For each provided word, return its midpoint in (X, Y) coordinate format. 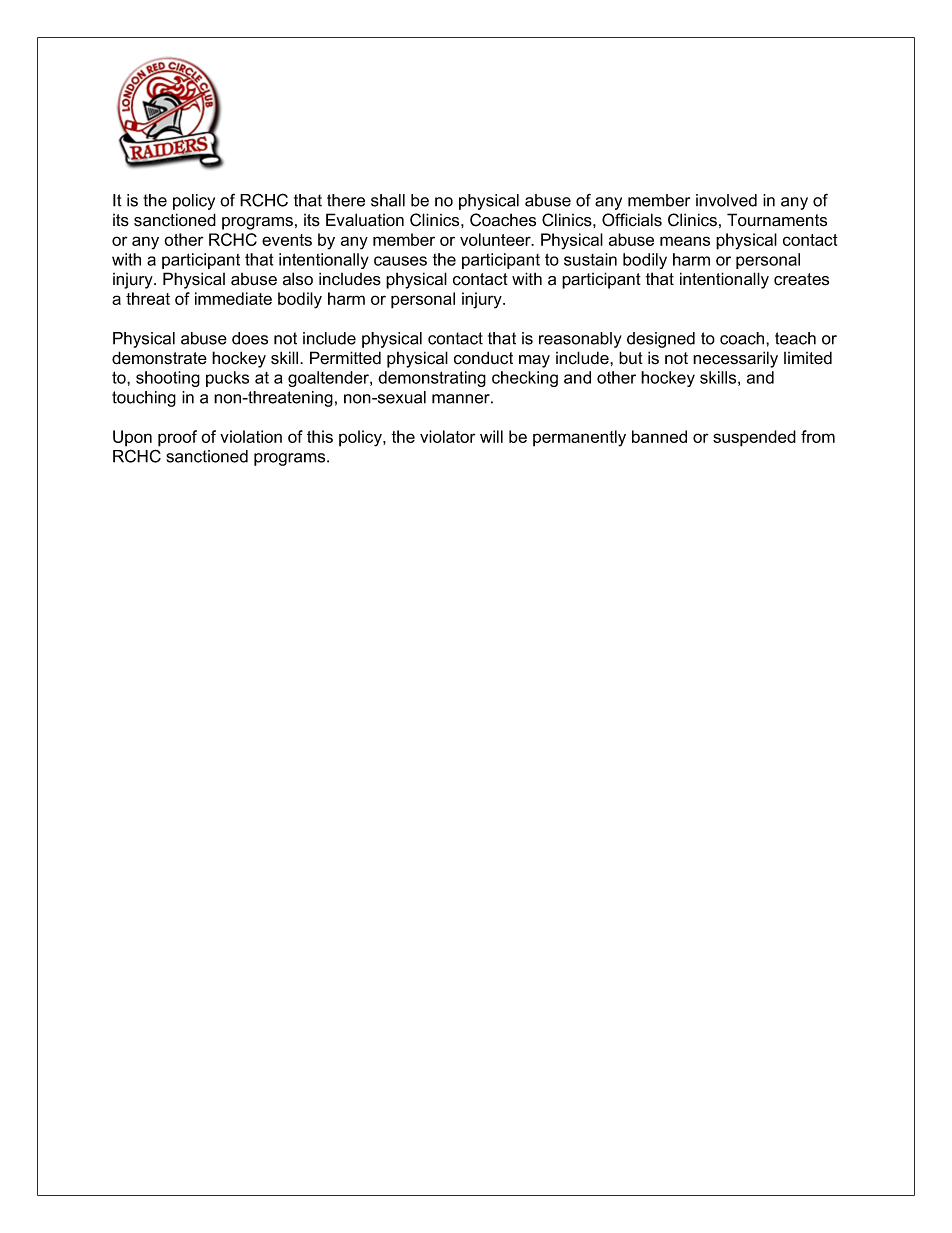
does (250, 338)
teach (795, 338)
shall (388, 200)
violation (251, 436)
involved (726, 200)
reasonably (580, 340)
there (346, 200)
